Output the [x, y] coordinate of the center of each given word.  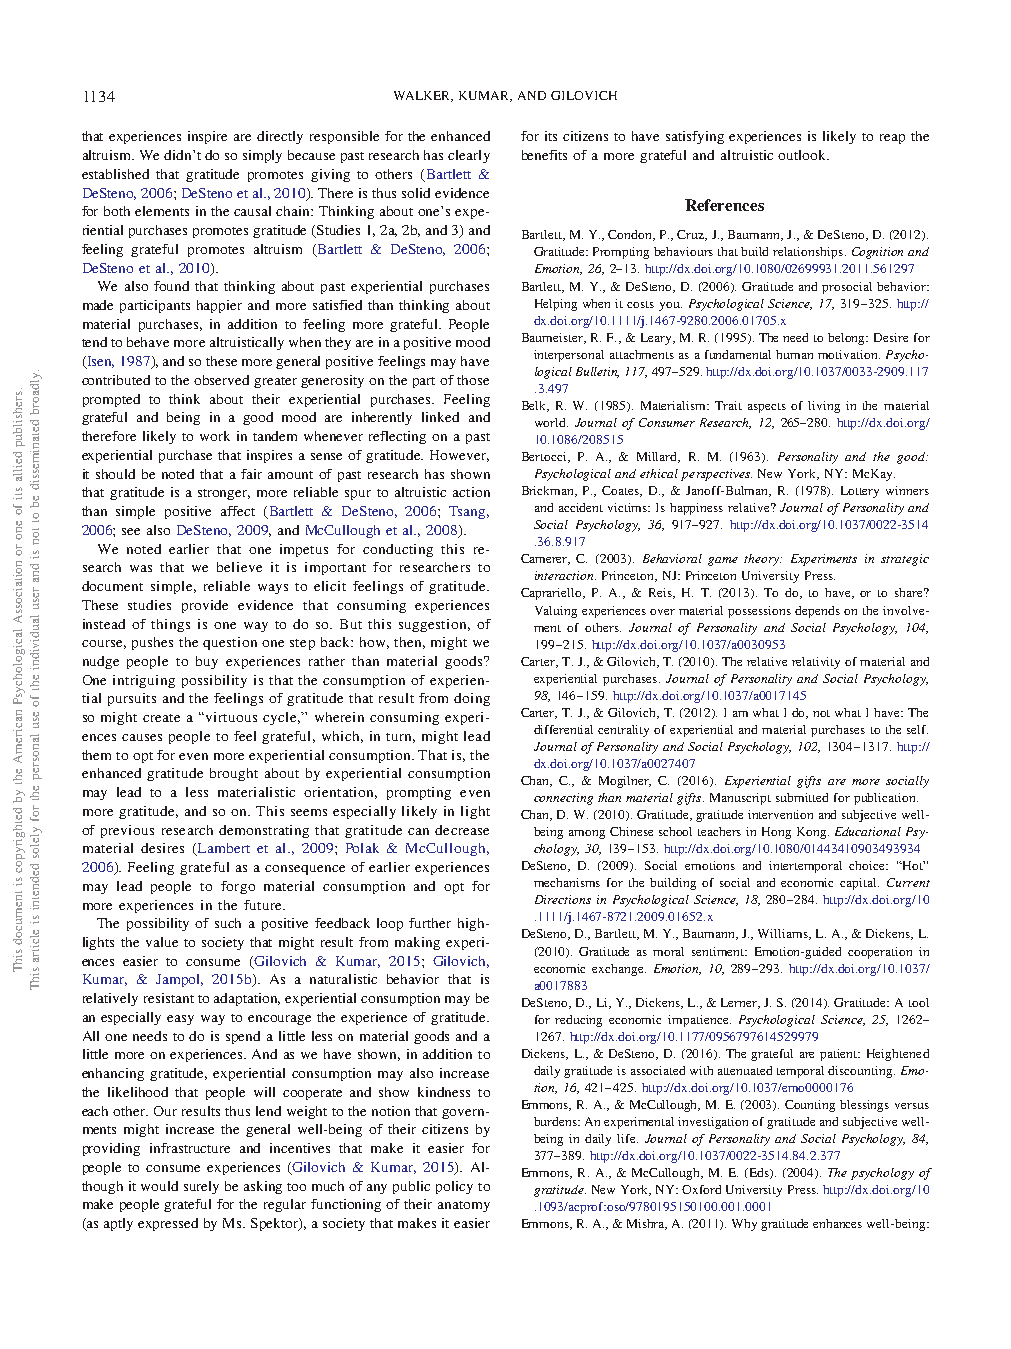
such [228, 923]
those [473, 380]
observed [221, 380]
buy [207, 662]
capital [859, 884]
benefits [544, 155]
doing [472, 699]
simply [262, 156]
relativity [816, 663]
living [824, 407]
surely [201, 1187]
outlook [803, 155]
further [430, 923]
